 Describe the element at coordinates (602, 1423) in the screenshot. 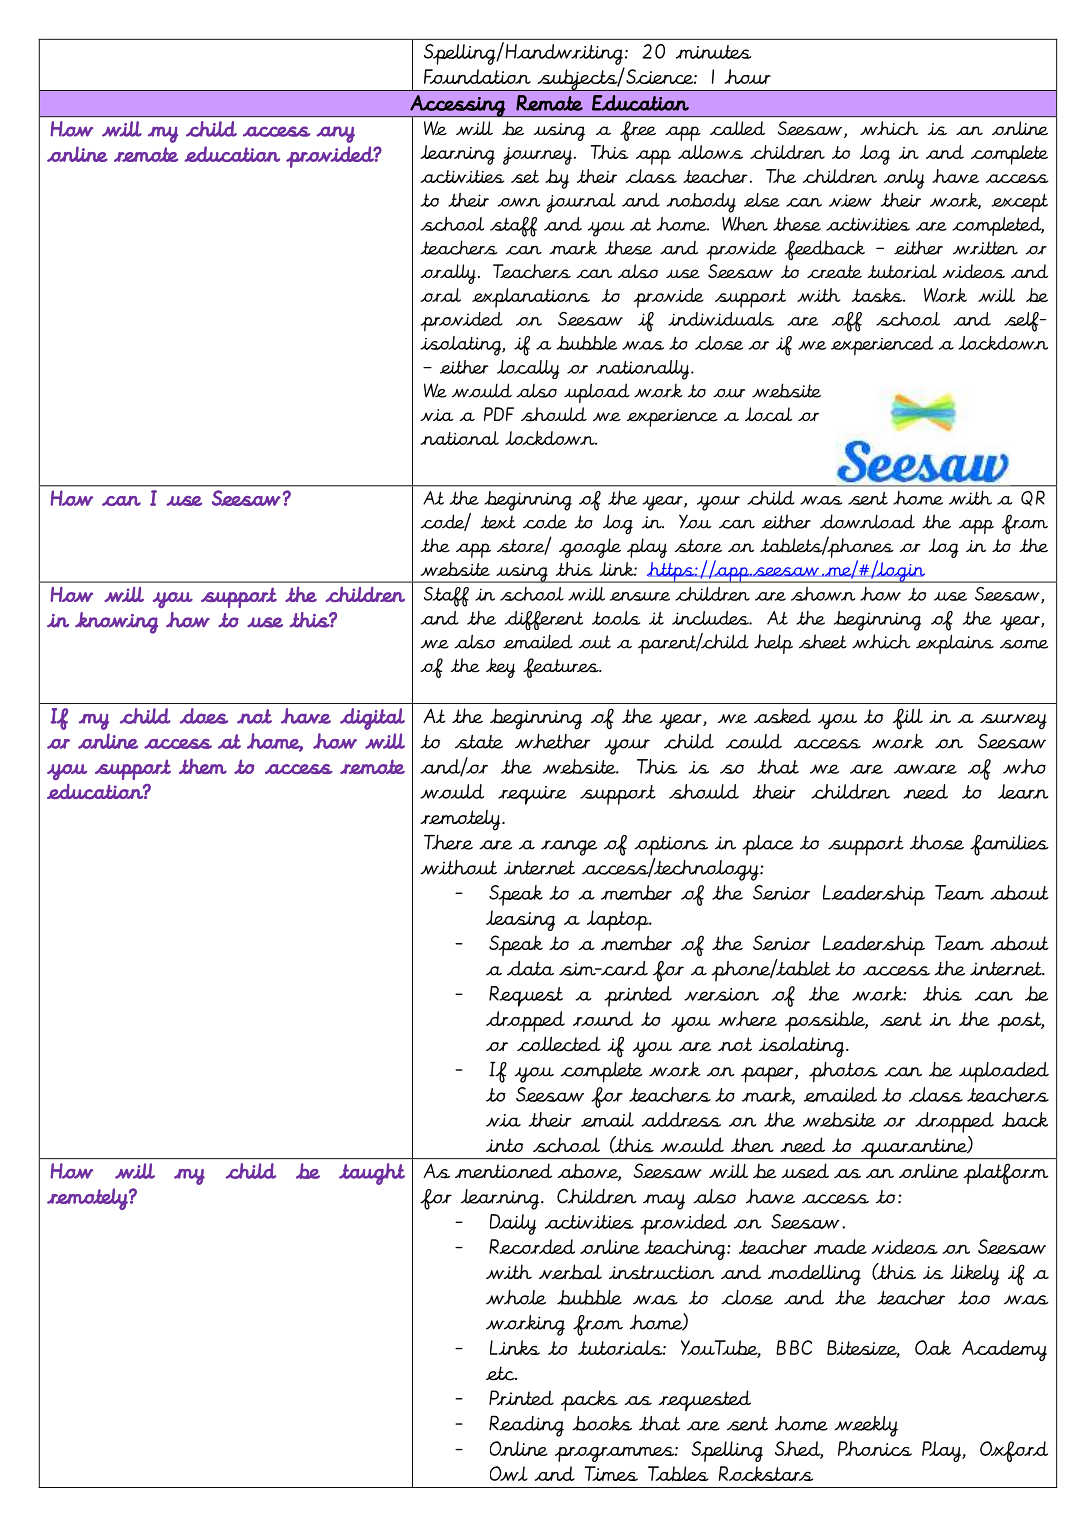

I see `books` at that location.
